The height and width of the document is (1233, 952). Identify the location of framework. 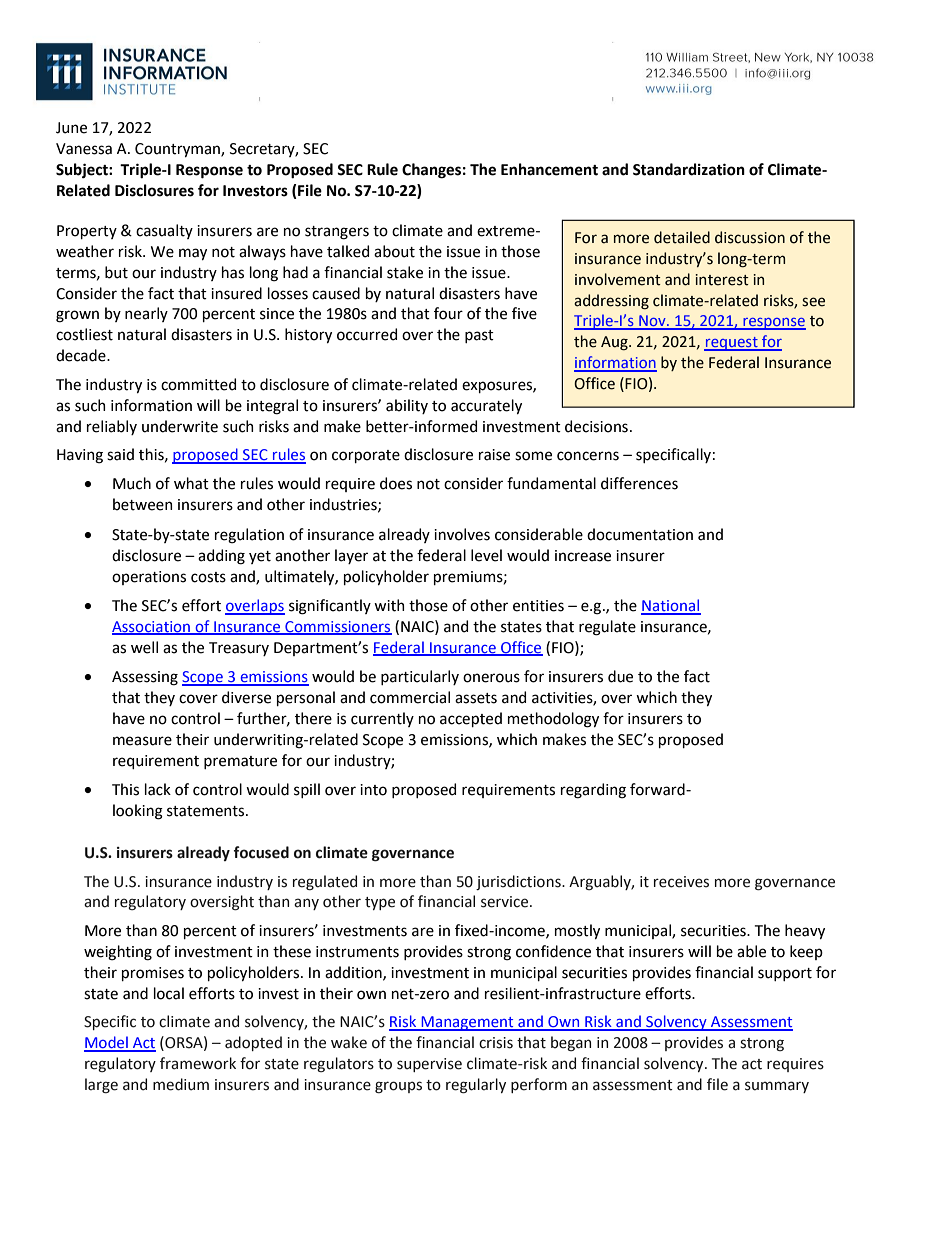
(198, 1063).
